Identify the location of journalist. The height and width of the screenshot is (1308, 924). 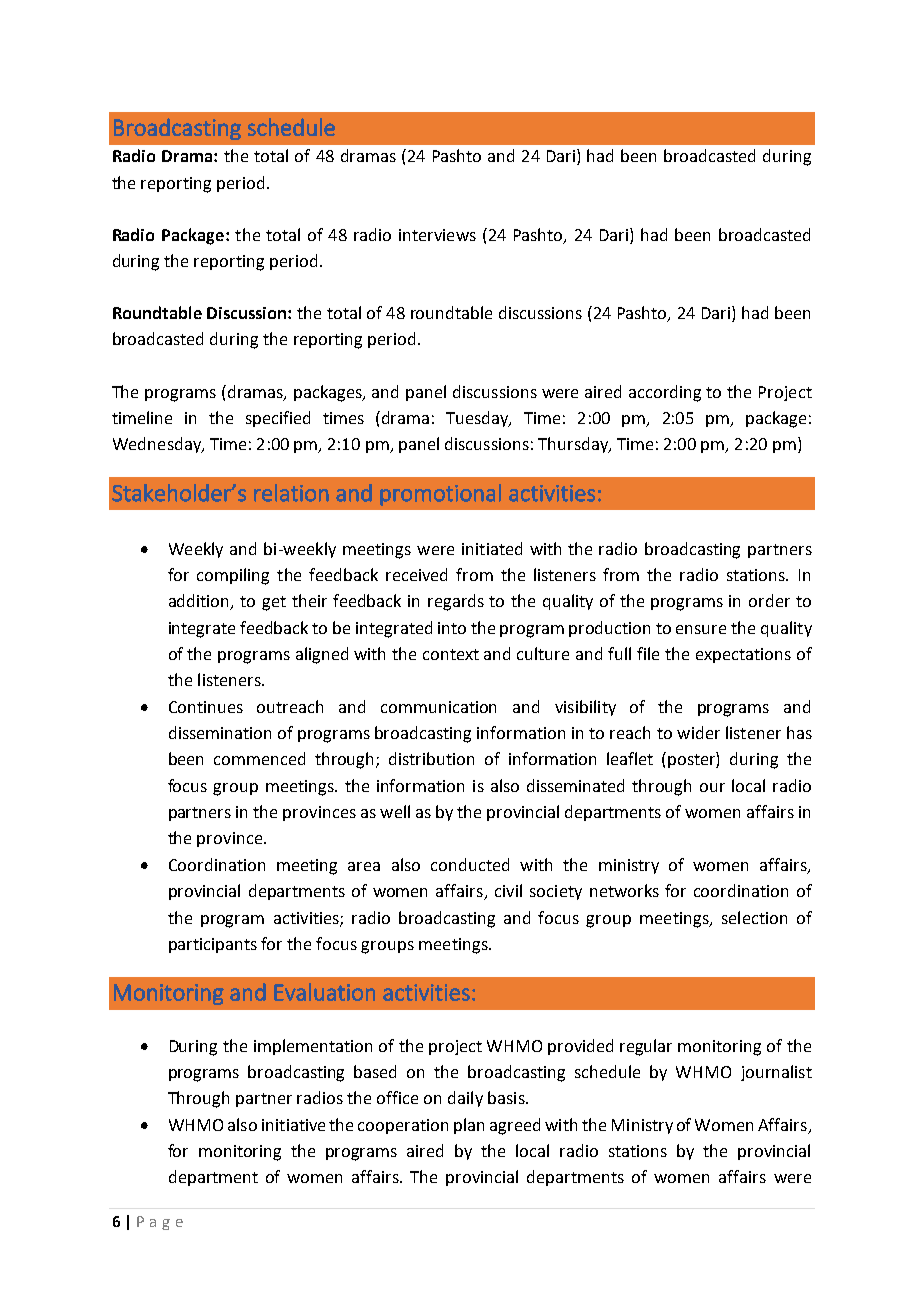
(776, 1073).
